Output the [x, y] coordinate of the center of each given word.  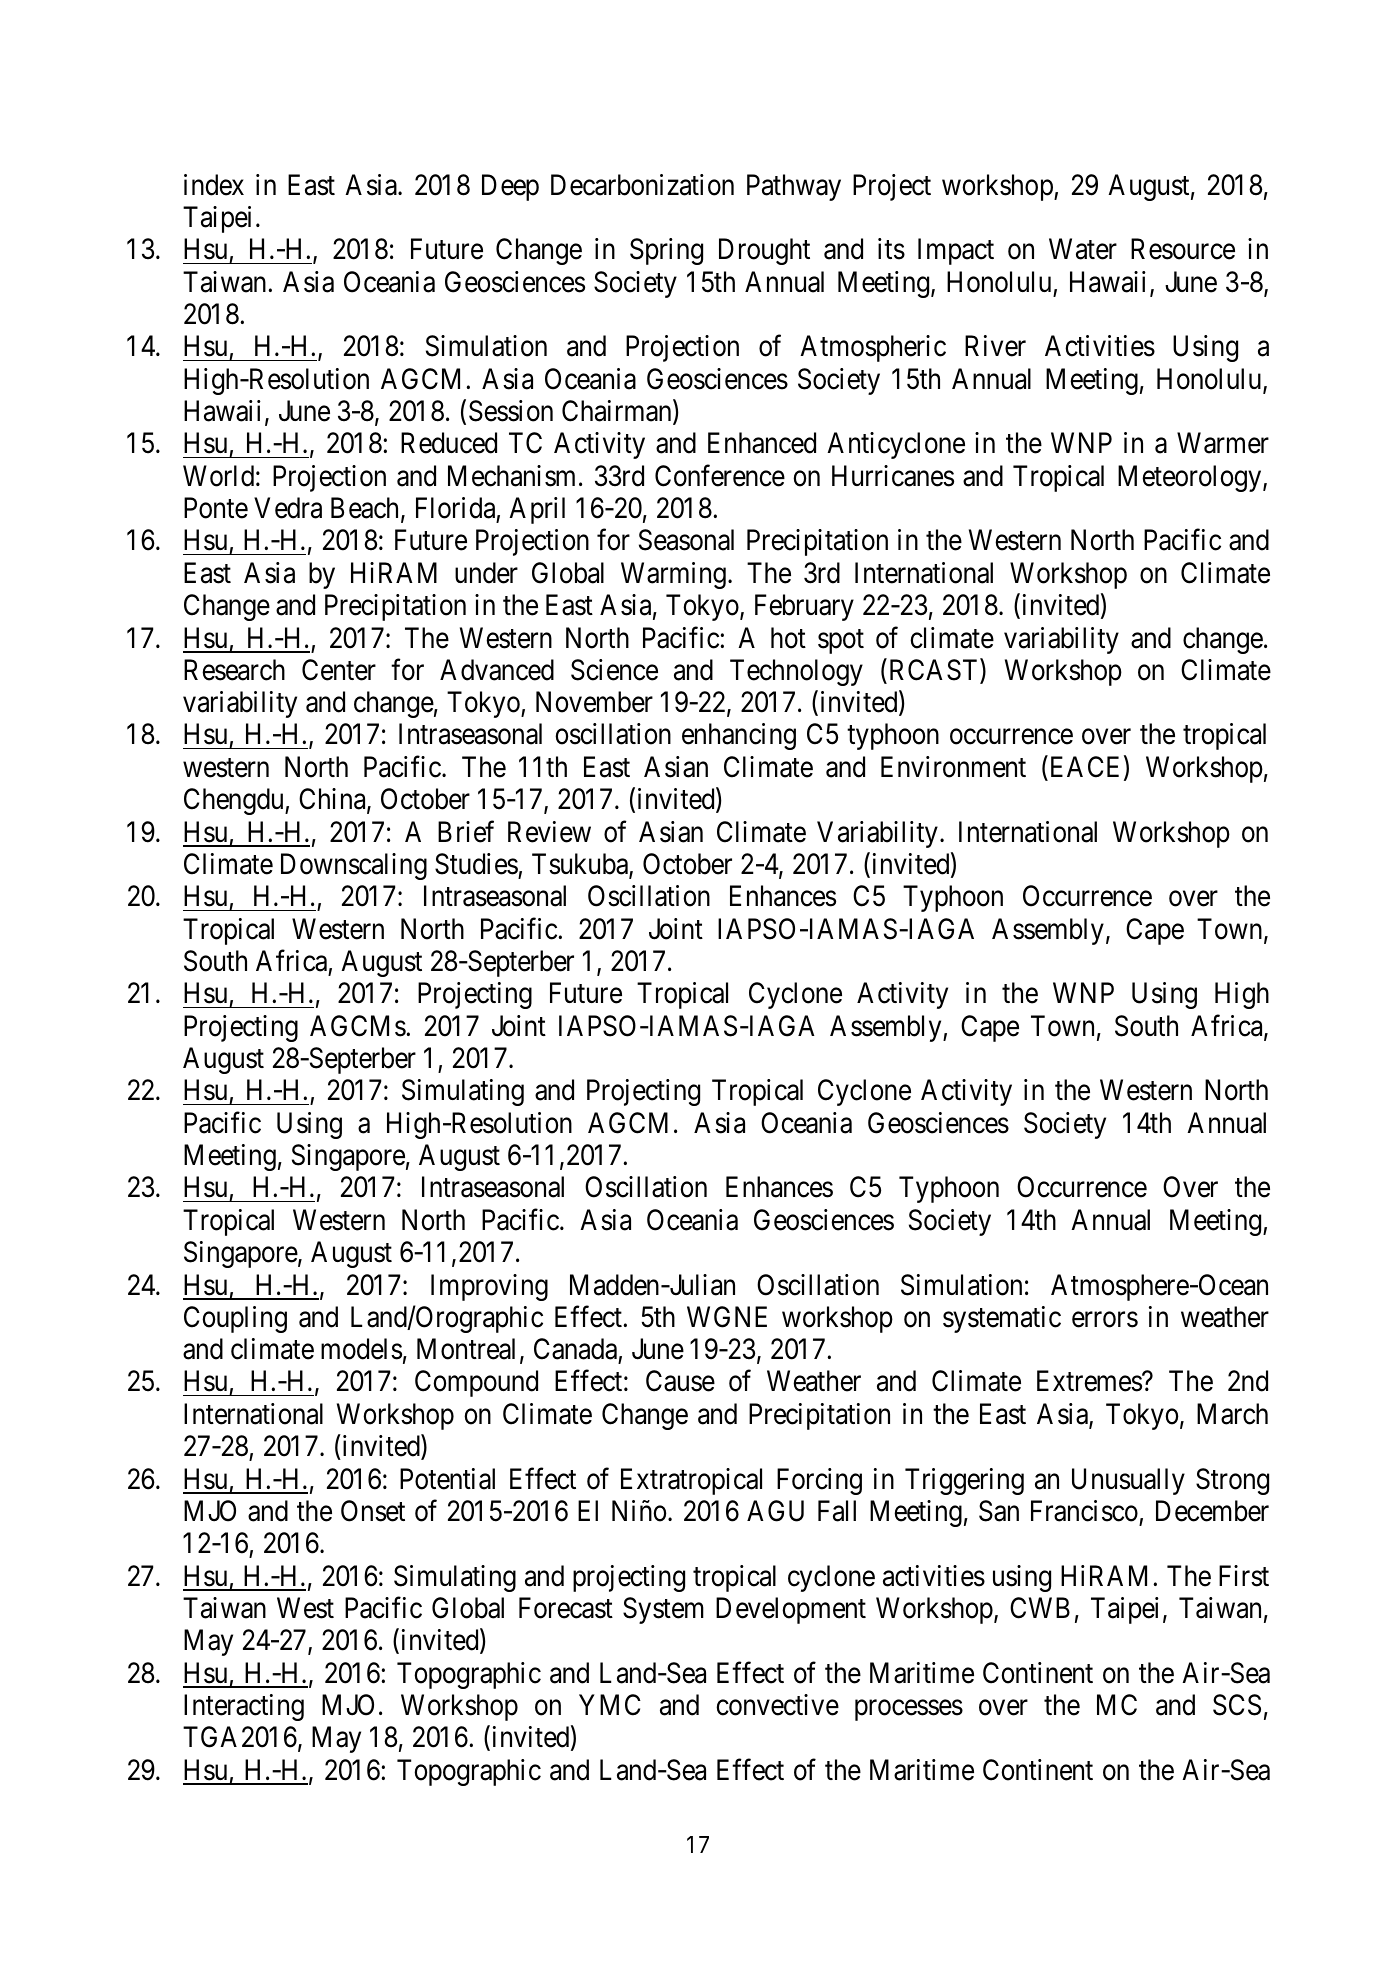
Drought [764, 251]
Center [339, 670]
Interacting [244, 1707]
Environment [953, 767]
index [214, 185]
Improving [489, 1287]
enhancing [739, 736]
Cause [680, 1381]
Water [1083, 249]
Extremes [1090, 1381]
